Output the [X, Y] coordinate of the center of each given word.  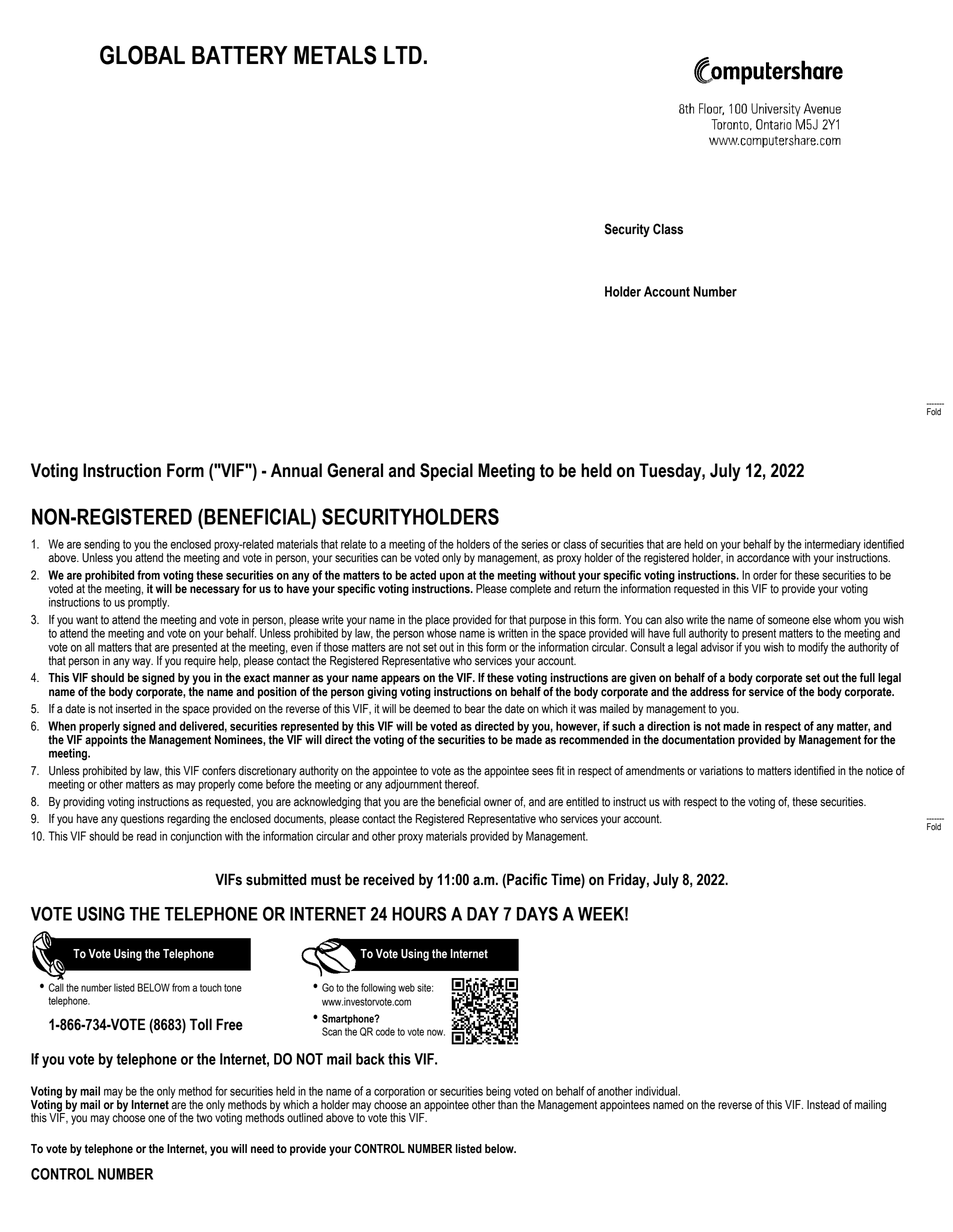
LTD [403, 55]
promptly [148, 602]
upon [452, 577]
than [508, 1103]
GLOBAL [142, 55]
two [205, 1118]
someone [789, 621]
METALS [335, 55]
